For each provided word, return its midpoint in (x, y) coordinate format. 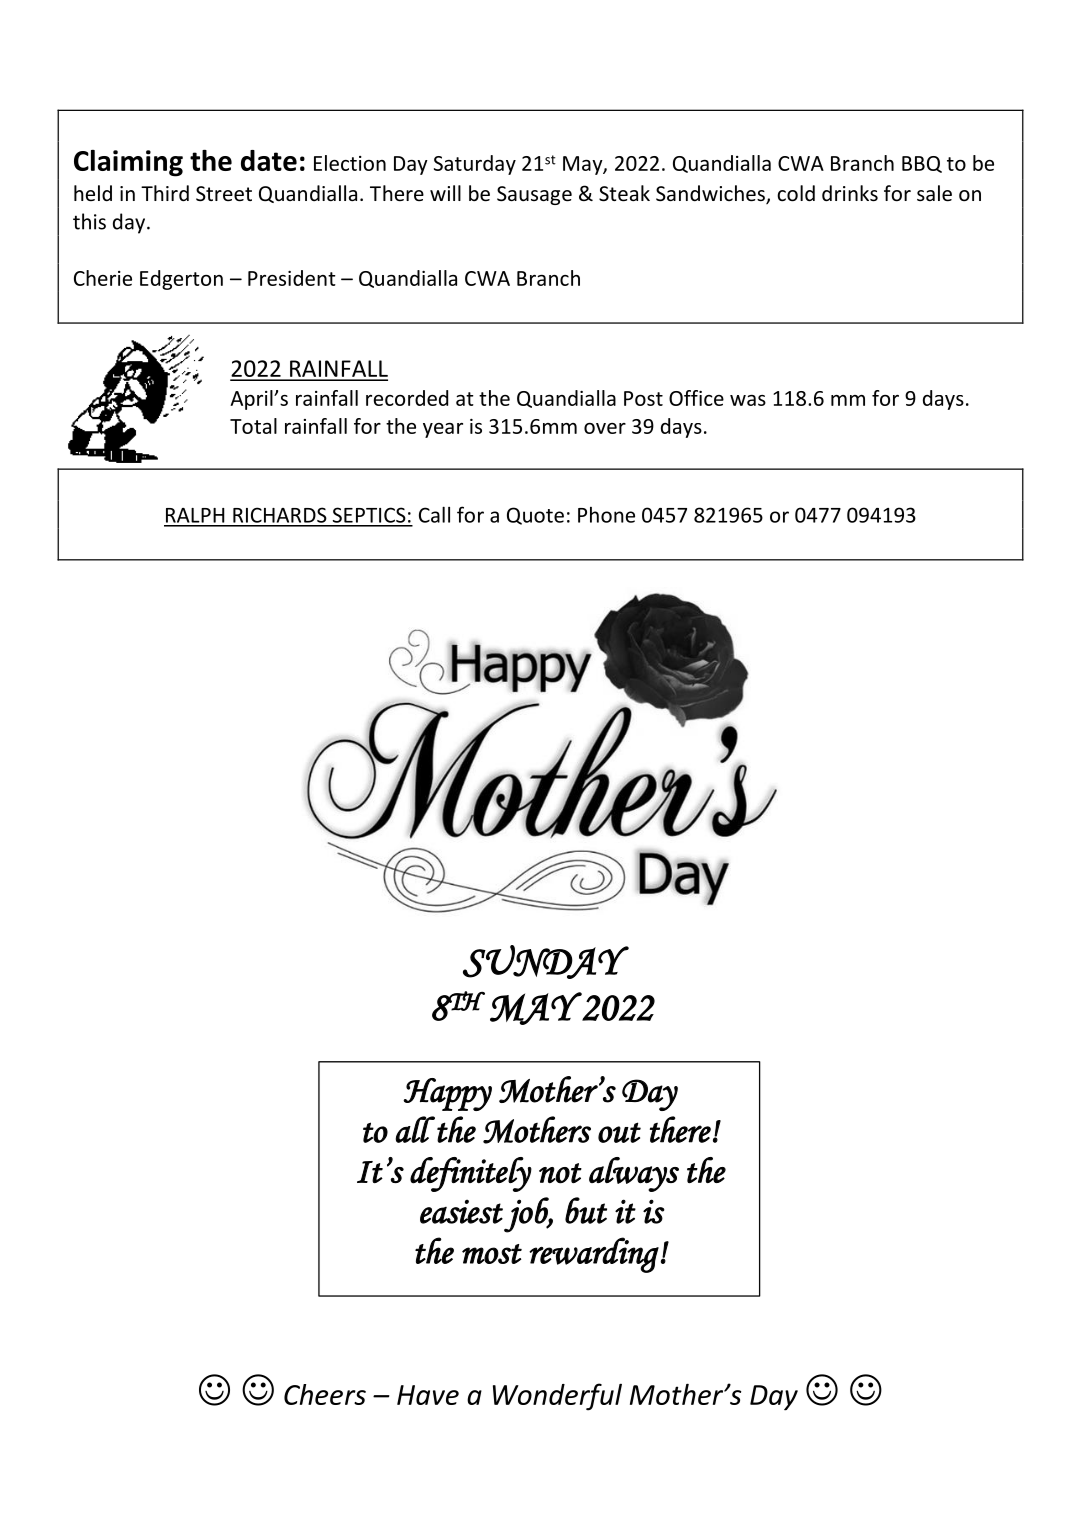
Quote (535, 516)
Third (165, 193)
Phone (606, 515)
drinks (850, 193)
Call (434, 514)
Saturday (475, 165)
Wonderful (557, 1397)
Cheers (325, 1394)
